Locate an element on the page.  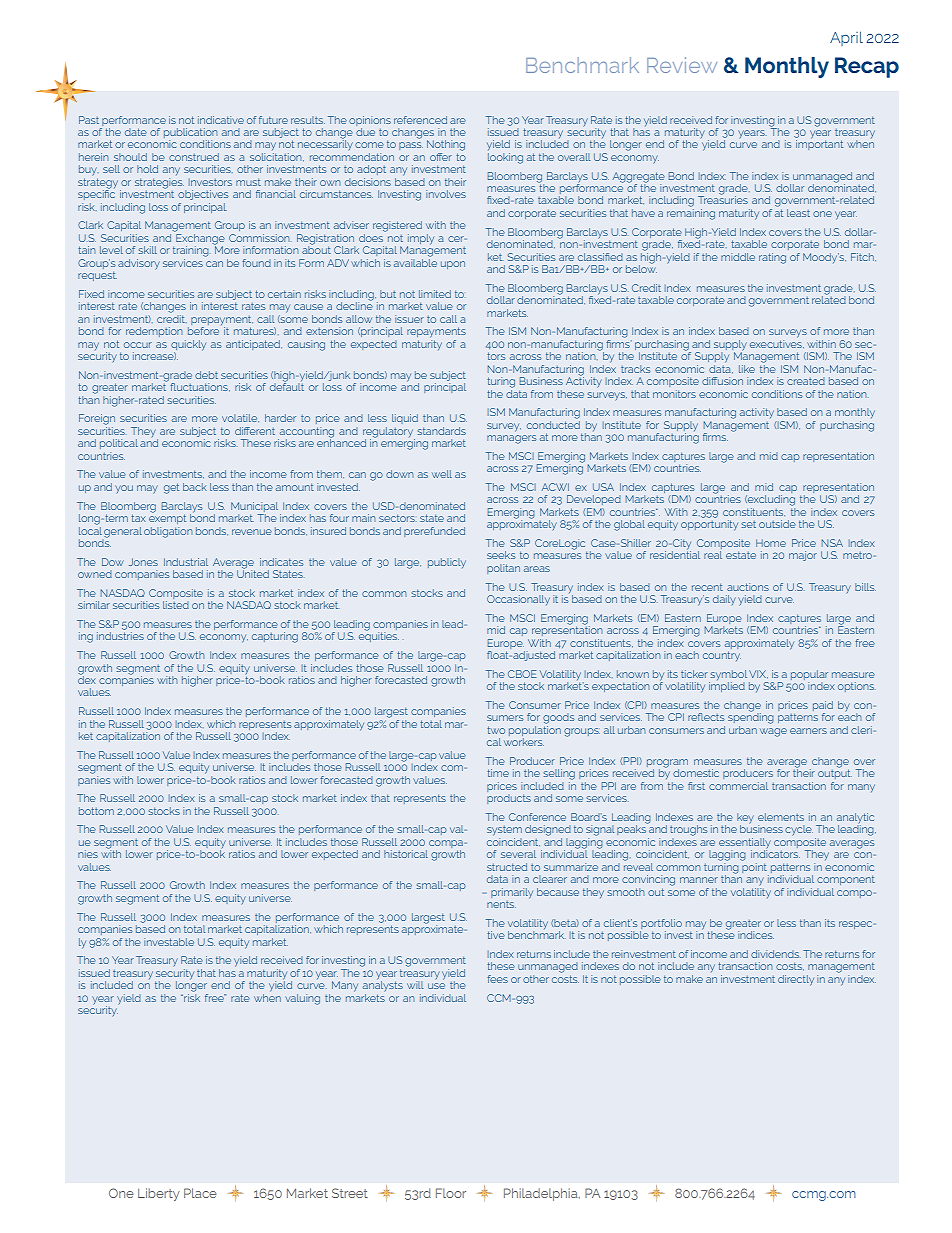
publication is located at coordinates (190, 134).
